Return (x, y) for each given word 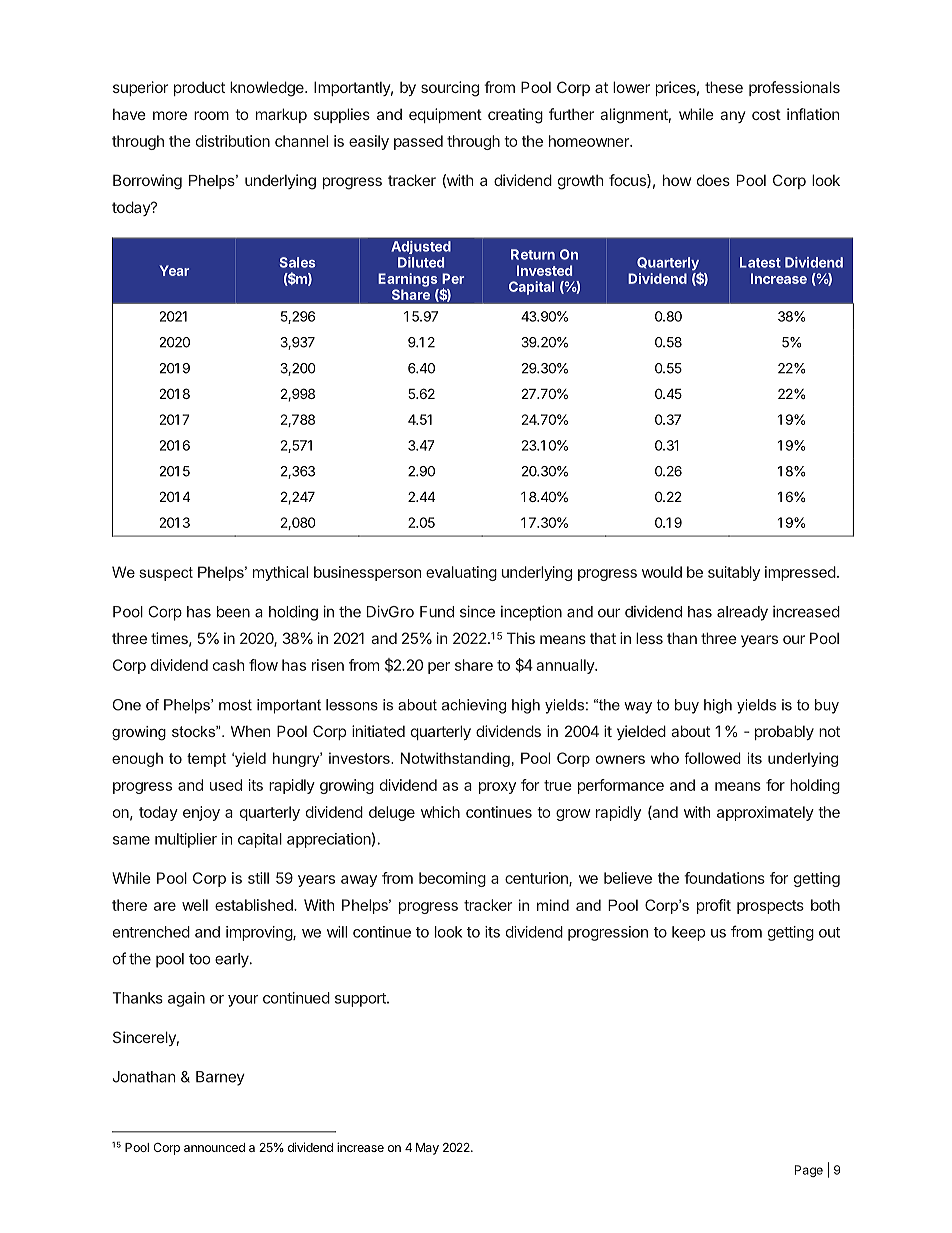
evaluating (461, 573)
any (732, 117)
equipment (445, 115)
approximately (765, 813)
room (211, 115)
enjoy (201, 813)
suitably (734, 573)
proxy (497, 788)
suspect (166, 574)
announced (214, 1147)
